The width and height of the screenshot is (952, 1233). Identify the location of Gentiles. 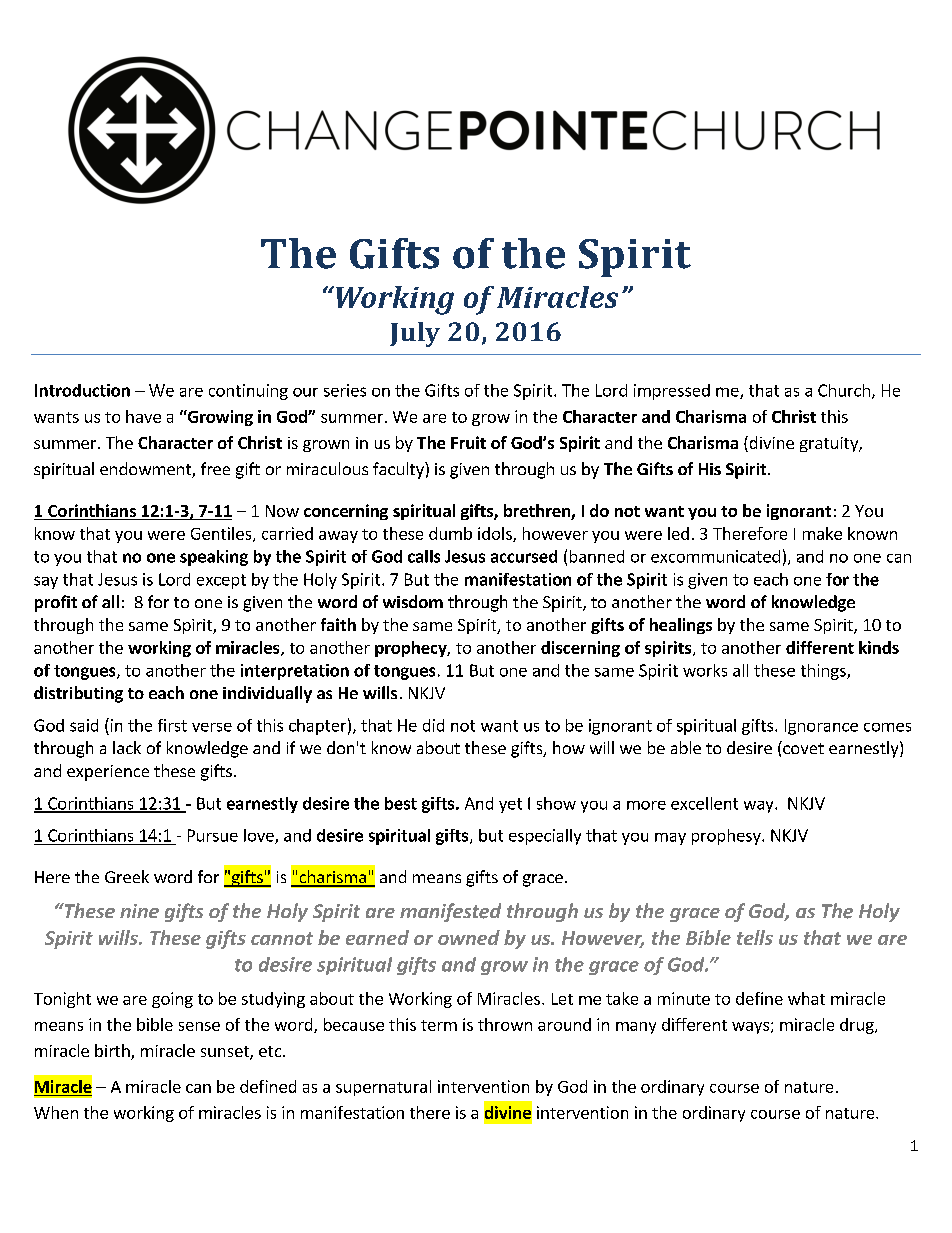
(222, 534).
